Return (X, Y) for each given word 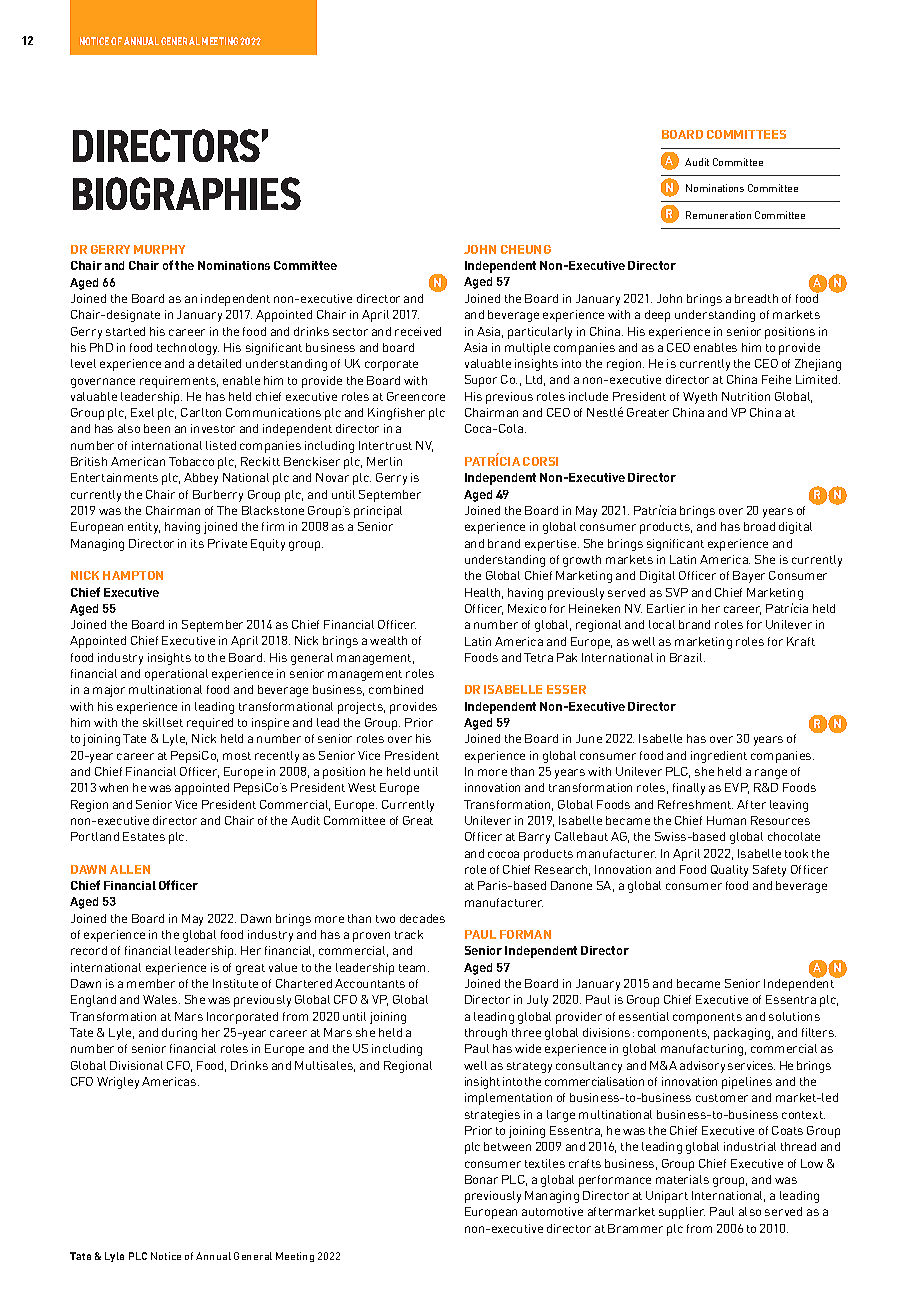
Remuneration (718, 215)
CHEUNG (526, 249)
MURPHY (159, 249)
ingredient (719, 757)
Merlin (384, 461)
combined (396, 689)
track (409, 934)
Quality (729, 871)
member (151, 983)
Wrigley (118, 1083)
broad (759, 526)
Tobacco (191, 461)
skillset (163, 722)
